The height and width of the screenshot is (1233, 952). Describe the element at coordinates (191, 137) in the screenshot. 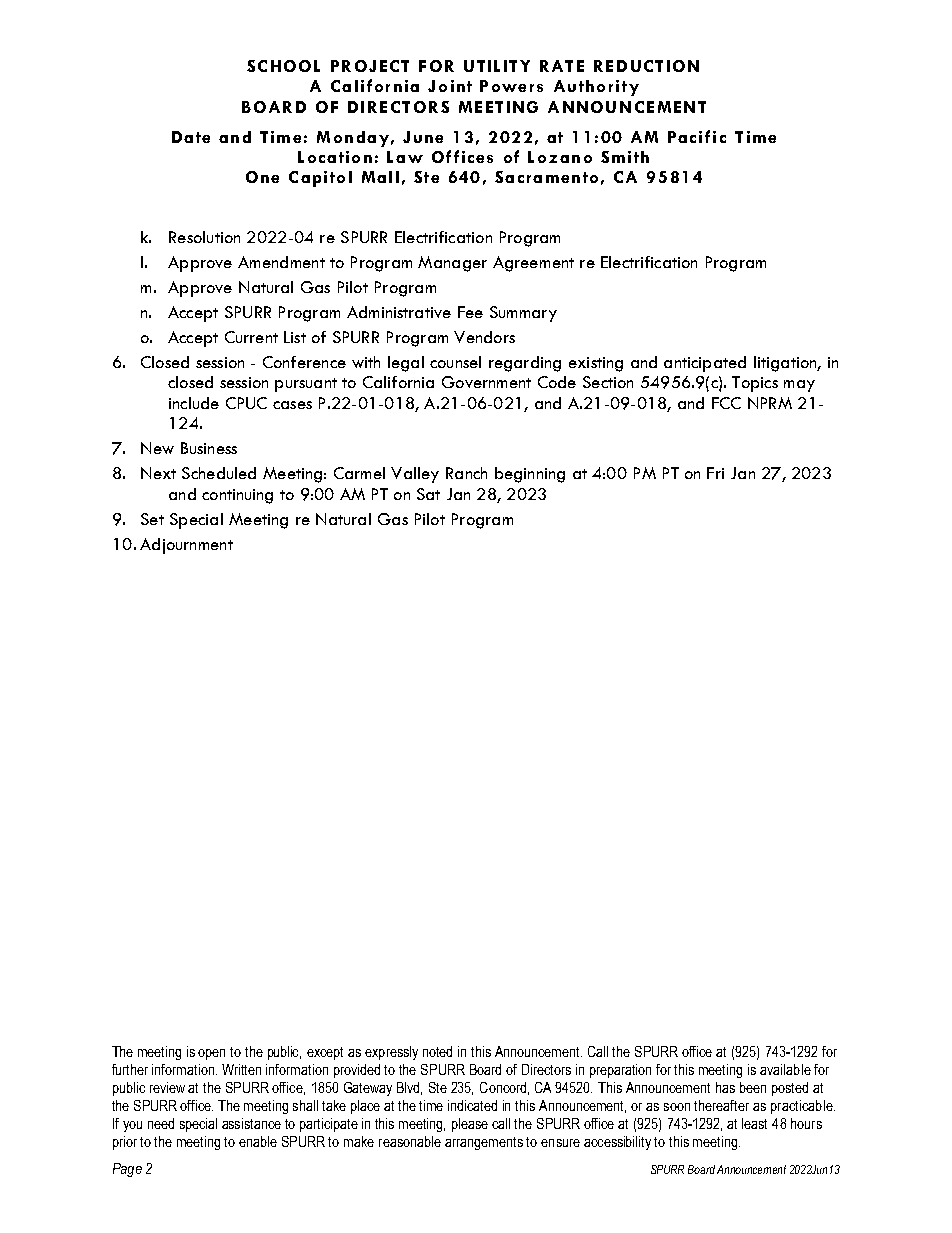

I see `Date` at that location.
